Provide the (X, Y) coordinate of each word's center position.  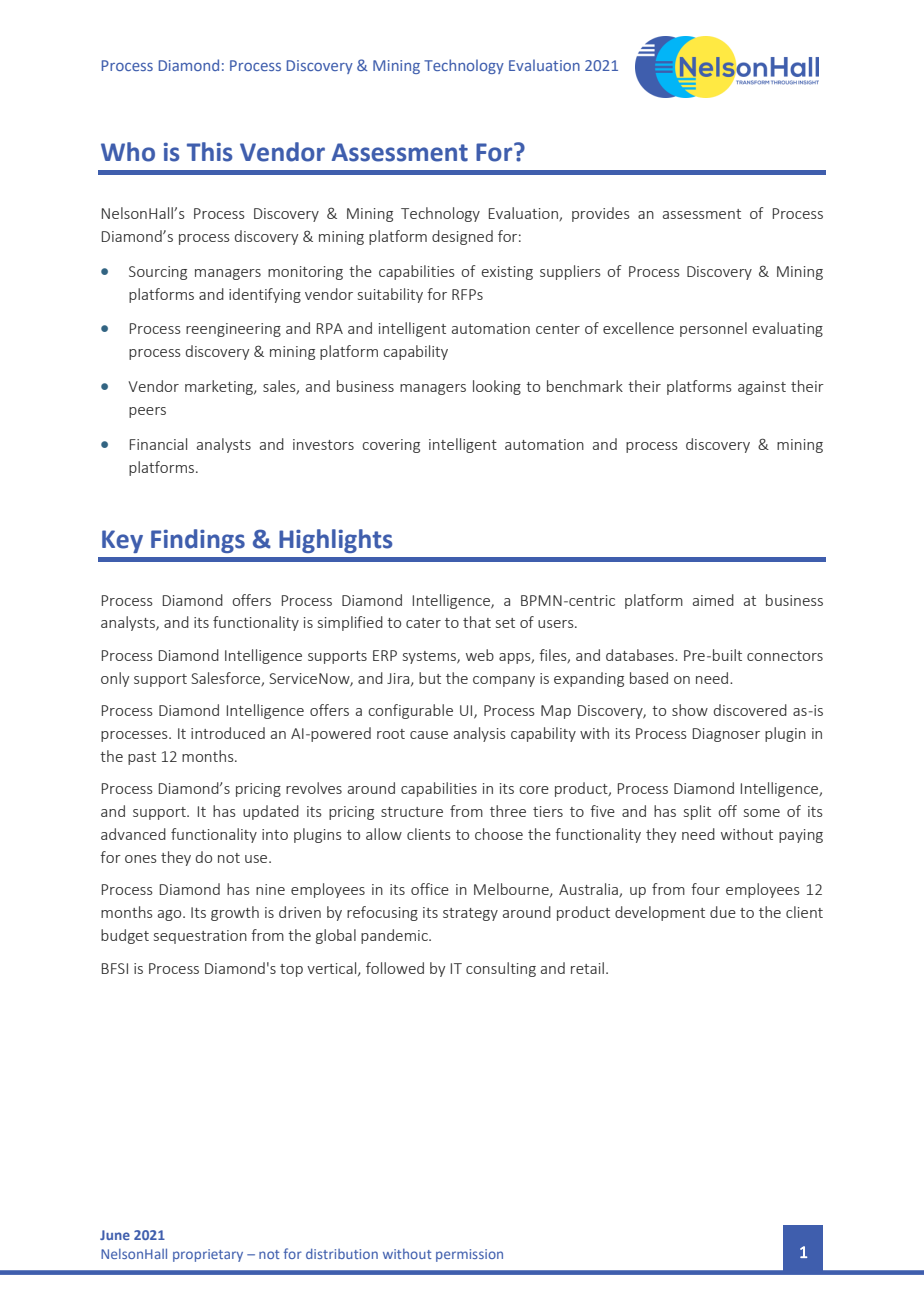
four (705, 889)
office (430, 889)
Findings (198, 541)
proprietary (208, 1255)
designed (462, 237)
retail (587, 968)
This (209, 152)
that (477, 622)
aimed (713, 600)
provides (601, 214)
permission (469, 1255)
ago (171, 915)
